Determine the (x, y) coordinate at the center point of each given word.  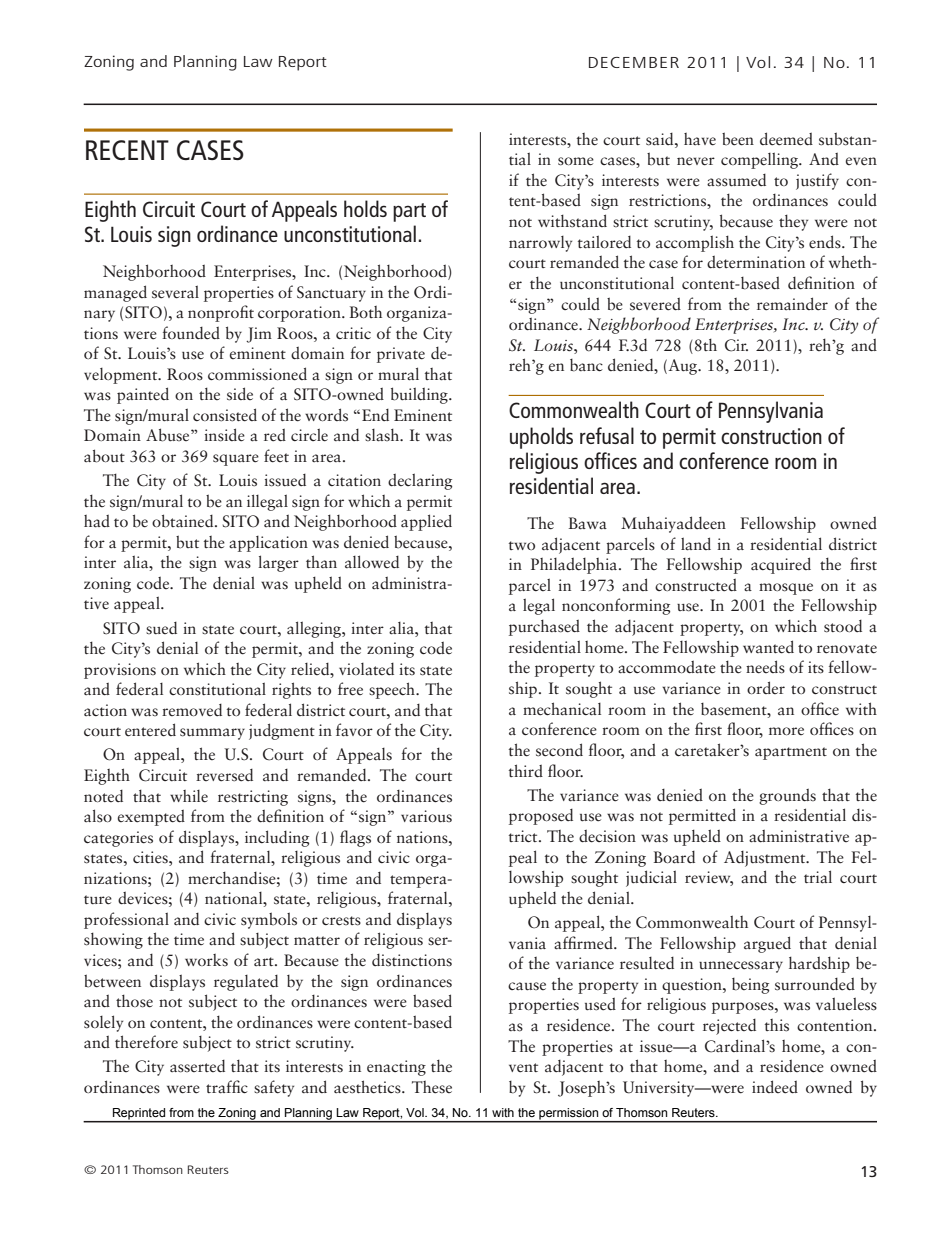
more (786, 731)
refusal (607, 435)
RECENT (127, 150)
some (576, 161)
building (420, 395)
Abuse (169, 435)
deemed (786, 139)
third (526, 771)
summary (212, 734)
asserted (197, 1066)
